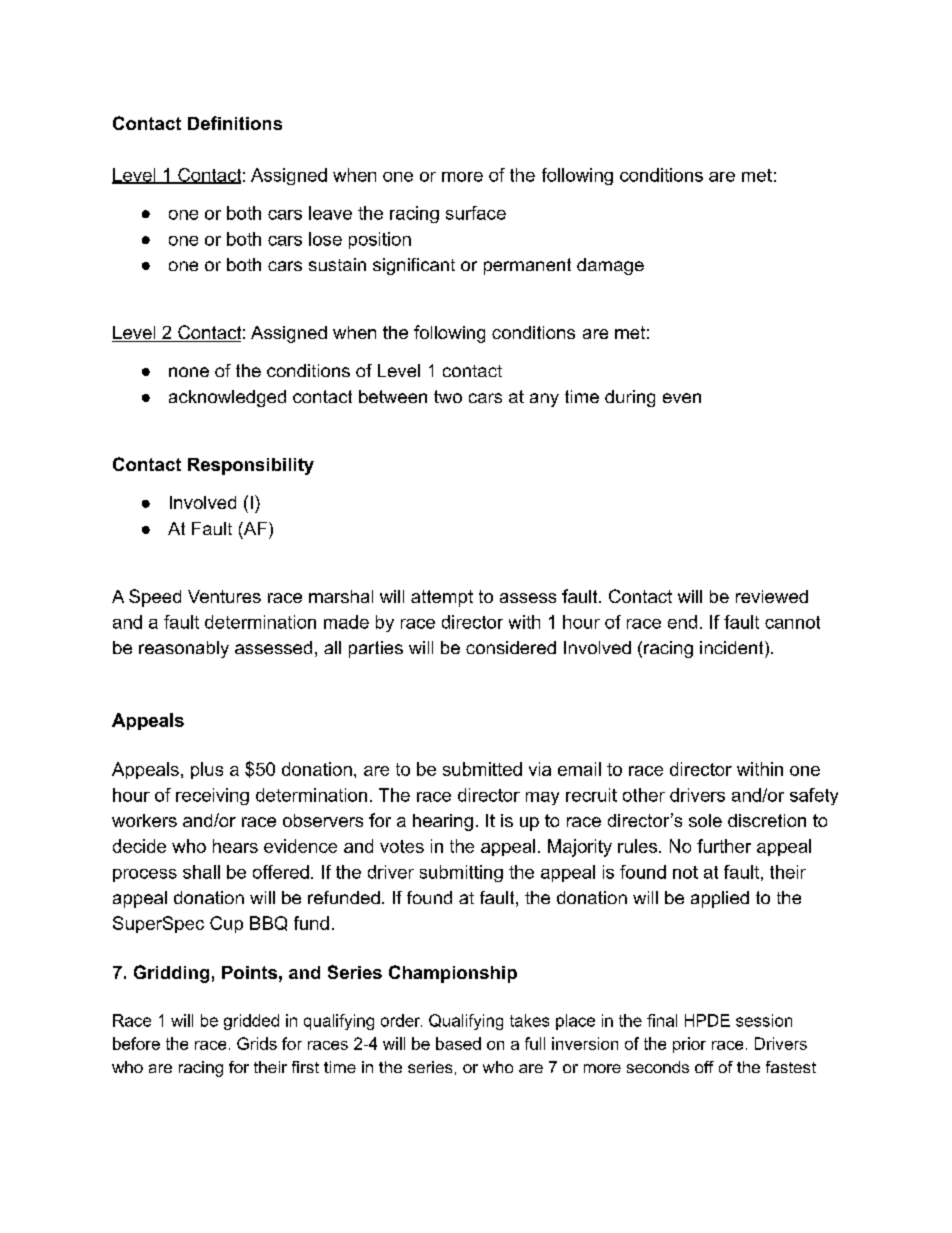  Describe the element at coordinates (458, 1043) in the document. I see `based` at that location.
